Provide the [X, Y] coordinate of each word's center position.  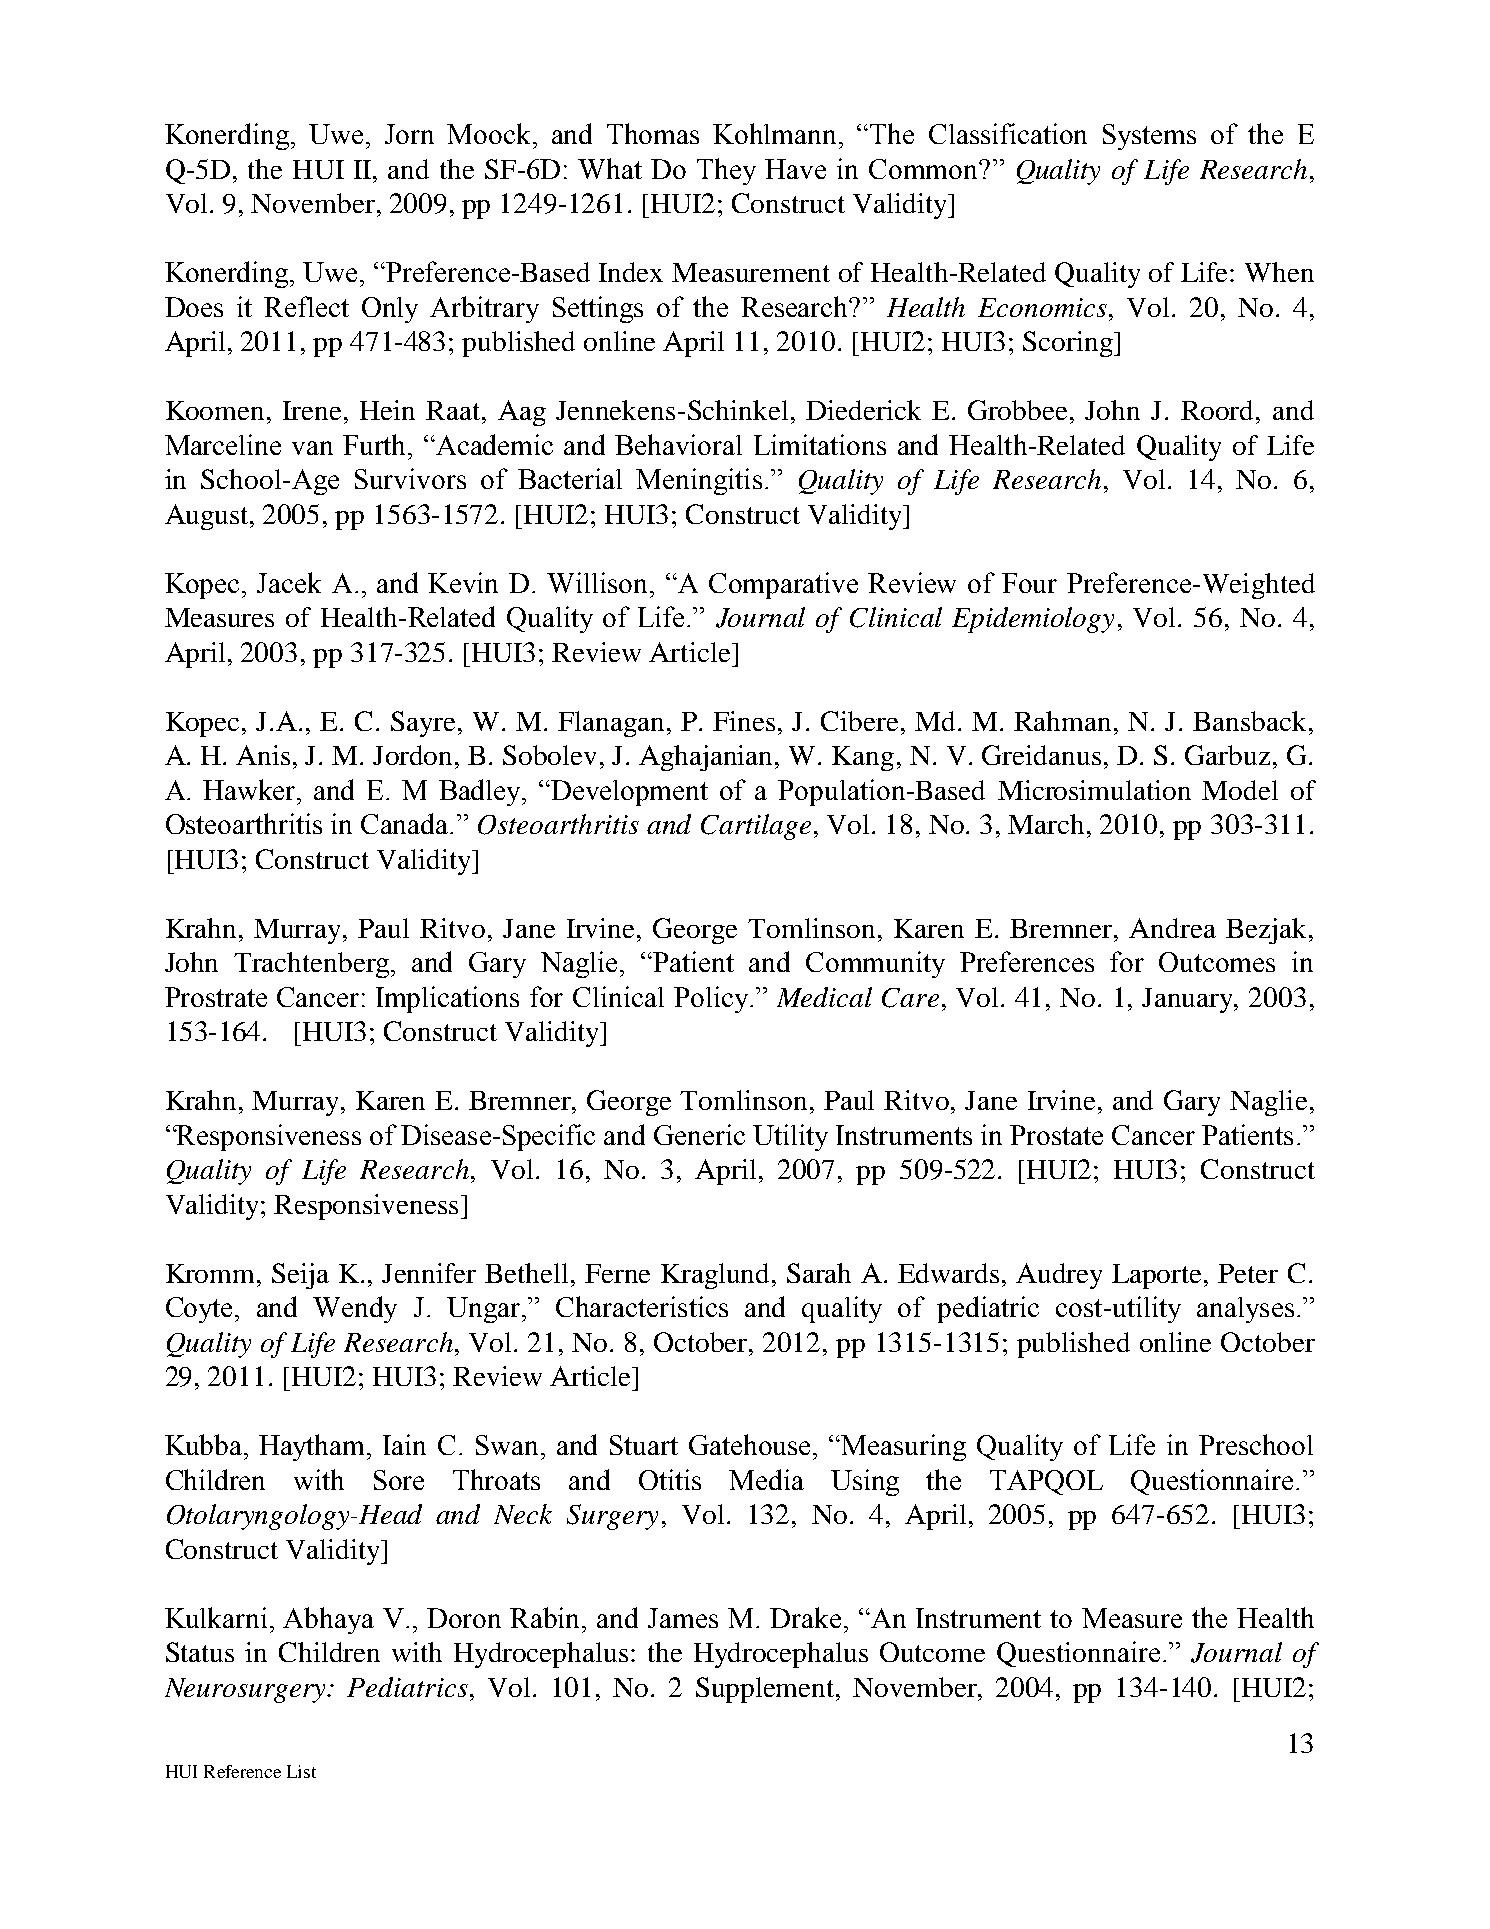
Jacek [289, 582]
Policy [712, 999]
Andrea [1172, 928]
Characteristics [642, 1306]
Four [1029, 583]
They [726, 171]
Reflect [306, 306]
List [301, 1771]
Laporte [1156, 1276]
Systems [1149, 137]
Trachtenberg [313, 965]
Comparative [783, 585]
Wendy [355, 1309]
